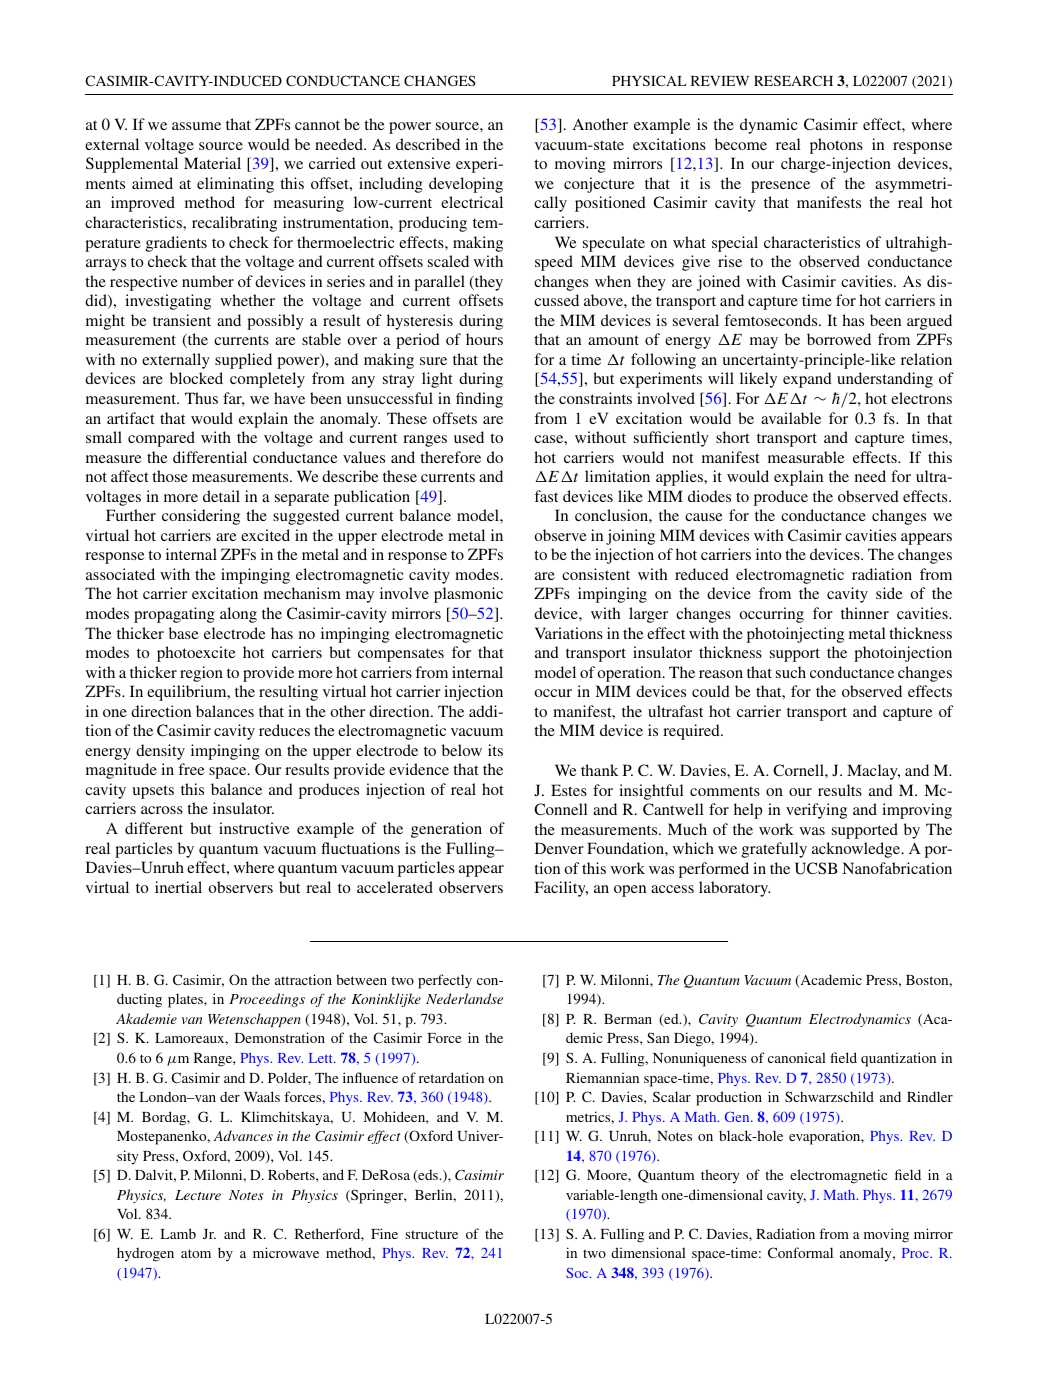  I want to click on region, so click(201, 674).
